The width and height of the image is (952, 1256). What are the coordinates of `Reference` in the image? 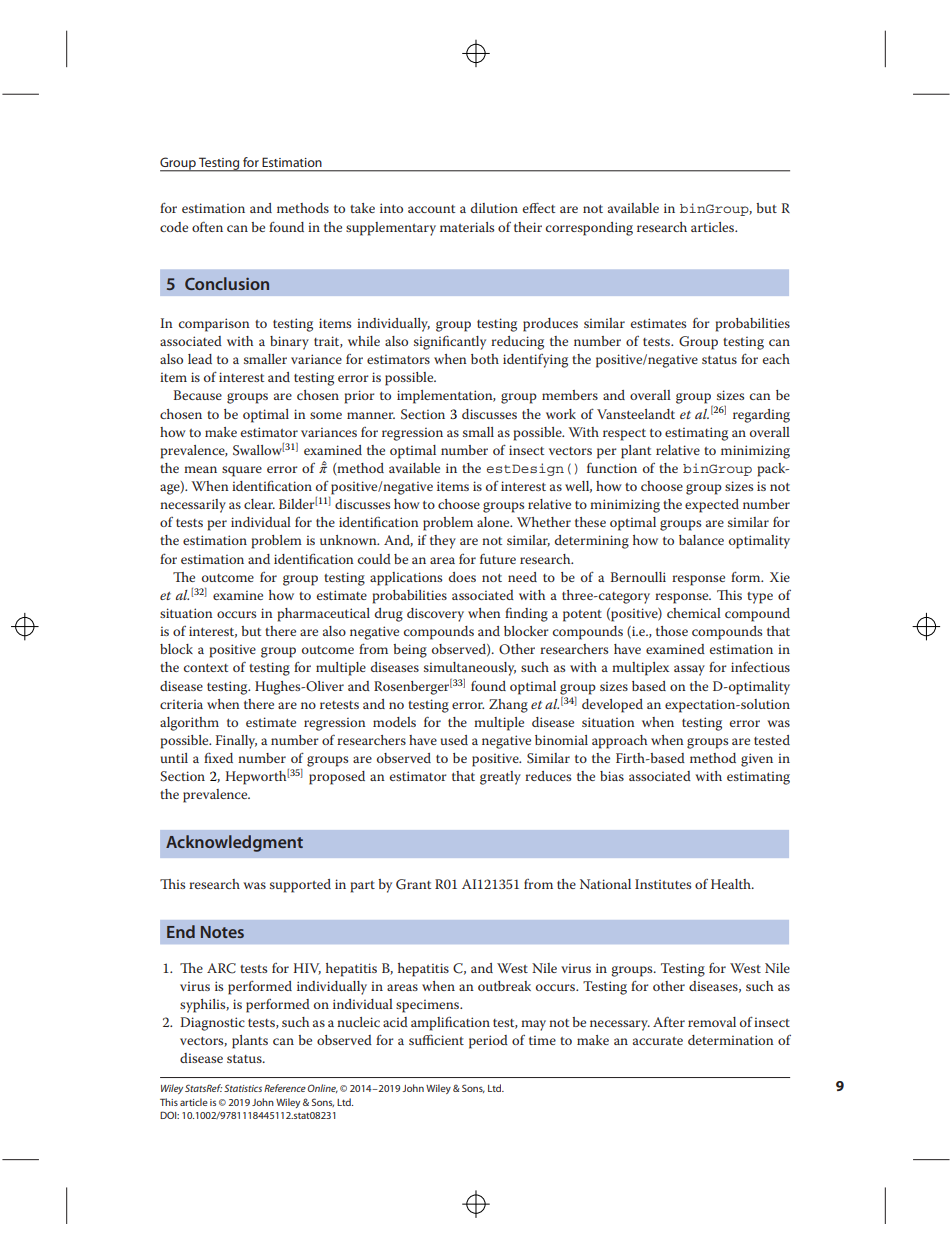 It's located at (285, 1088).
